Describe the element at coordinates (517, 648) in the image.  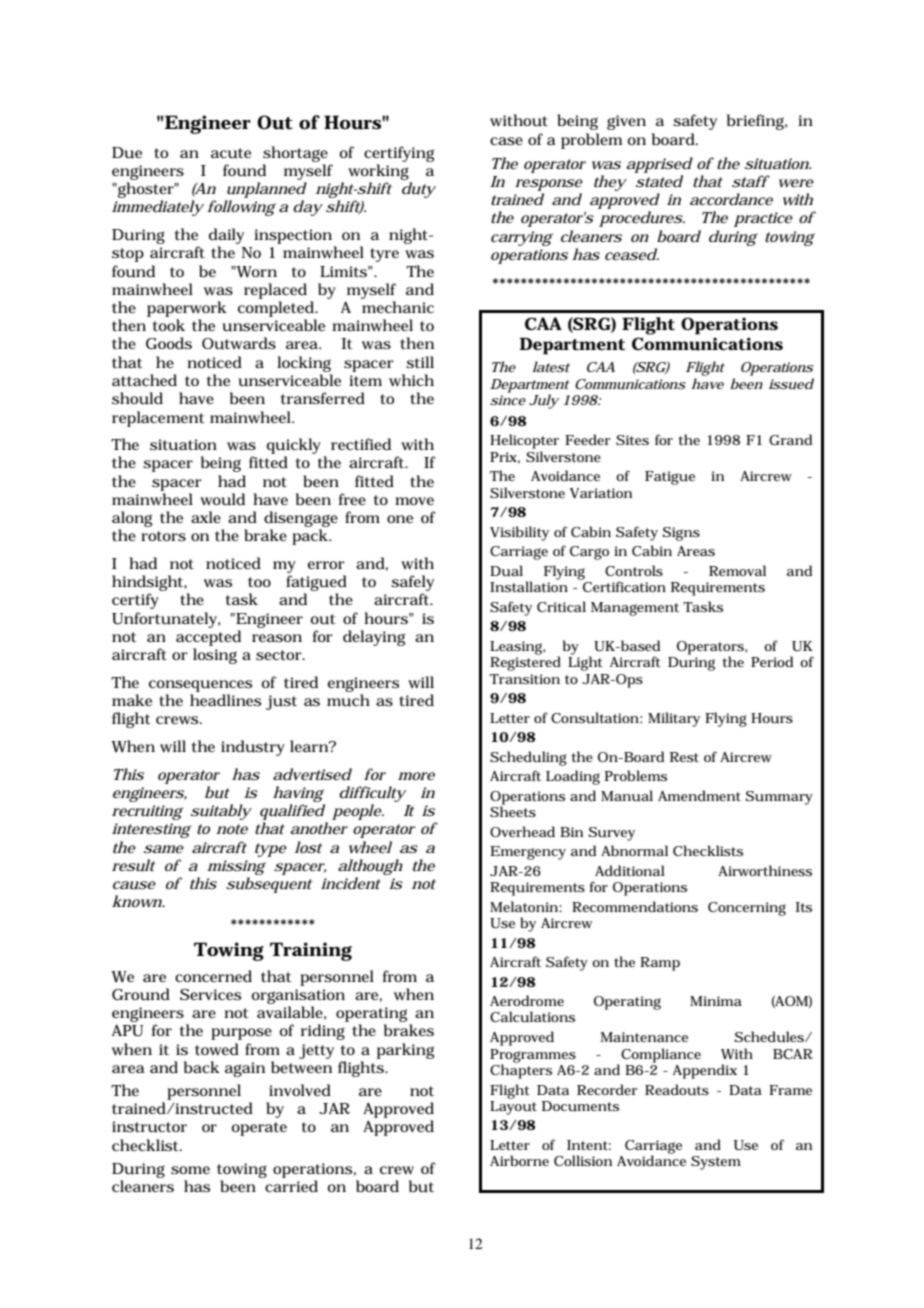
I see `Leasing` at that location.
